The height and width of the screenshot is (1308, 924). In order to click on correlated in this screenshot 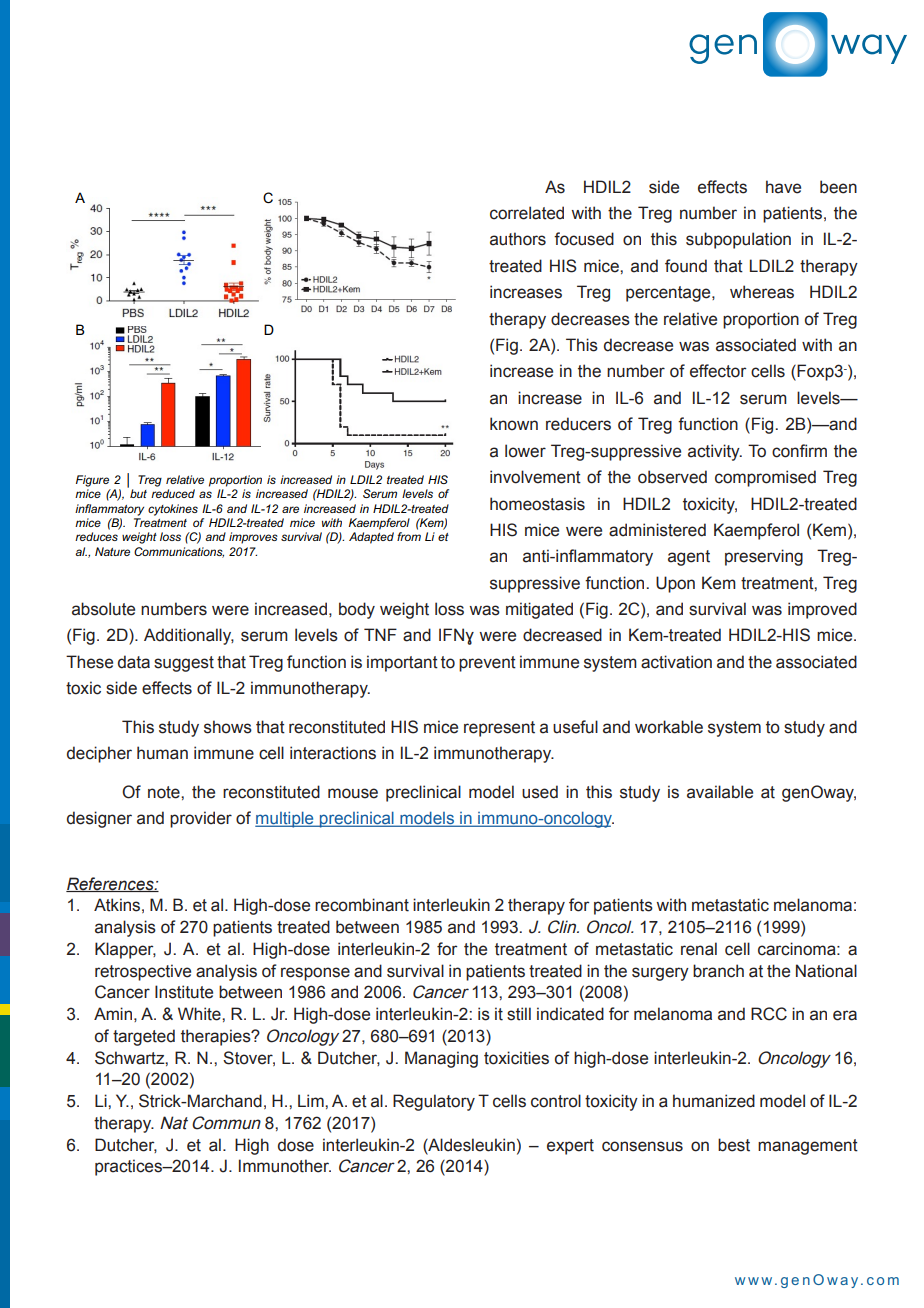, I will do `click(527, 213)`.
